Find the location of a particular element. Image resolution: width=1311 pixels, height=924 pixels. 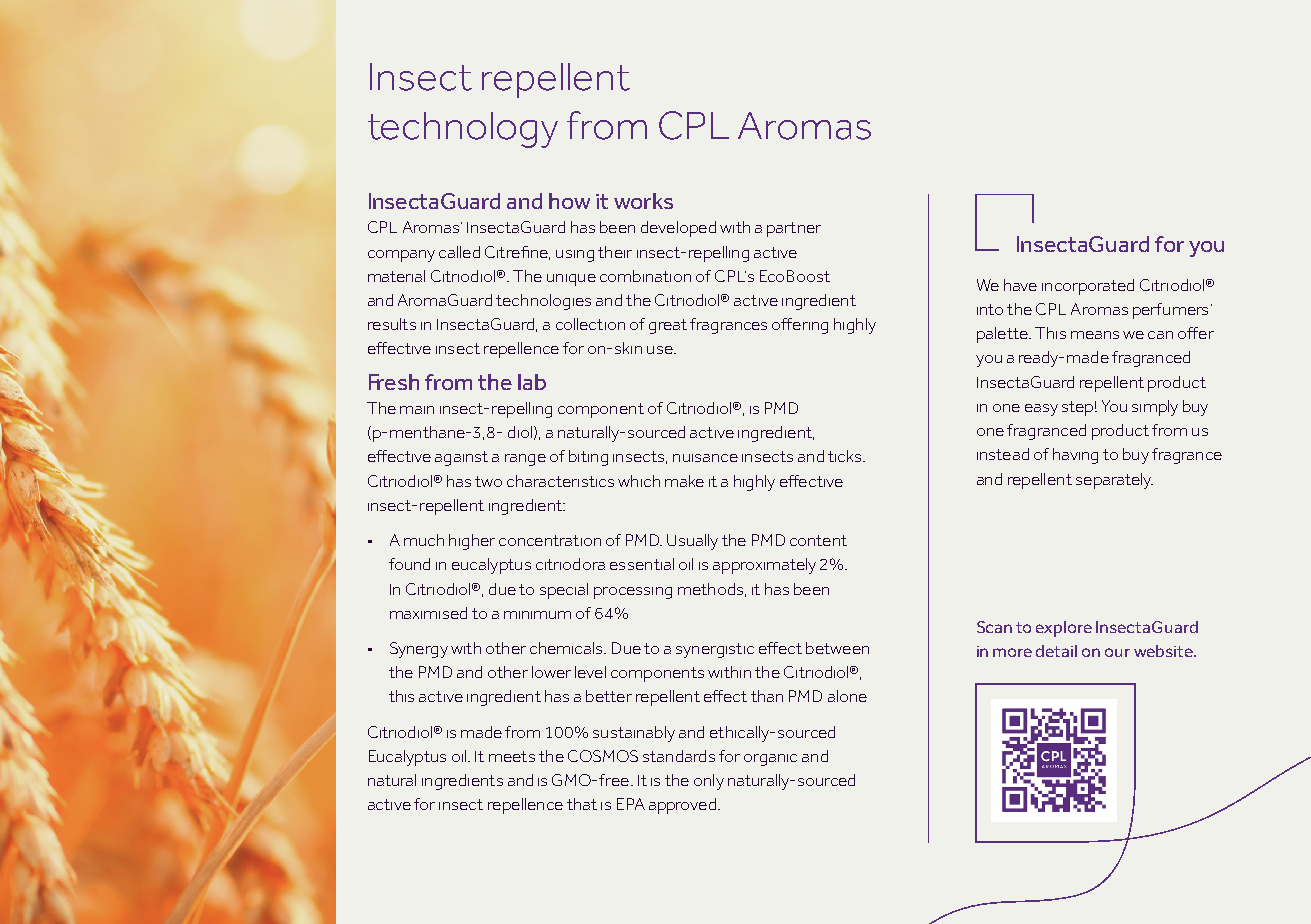

meets is located at coordinates (512, 756).
